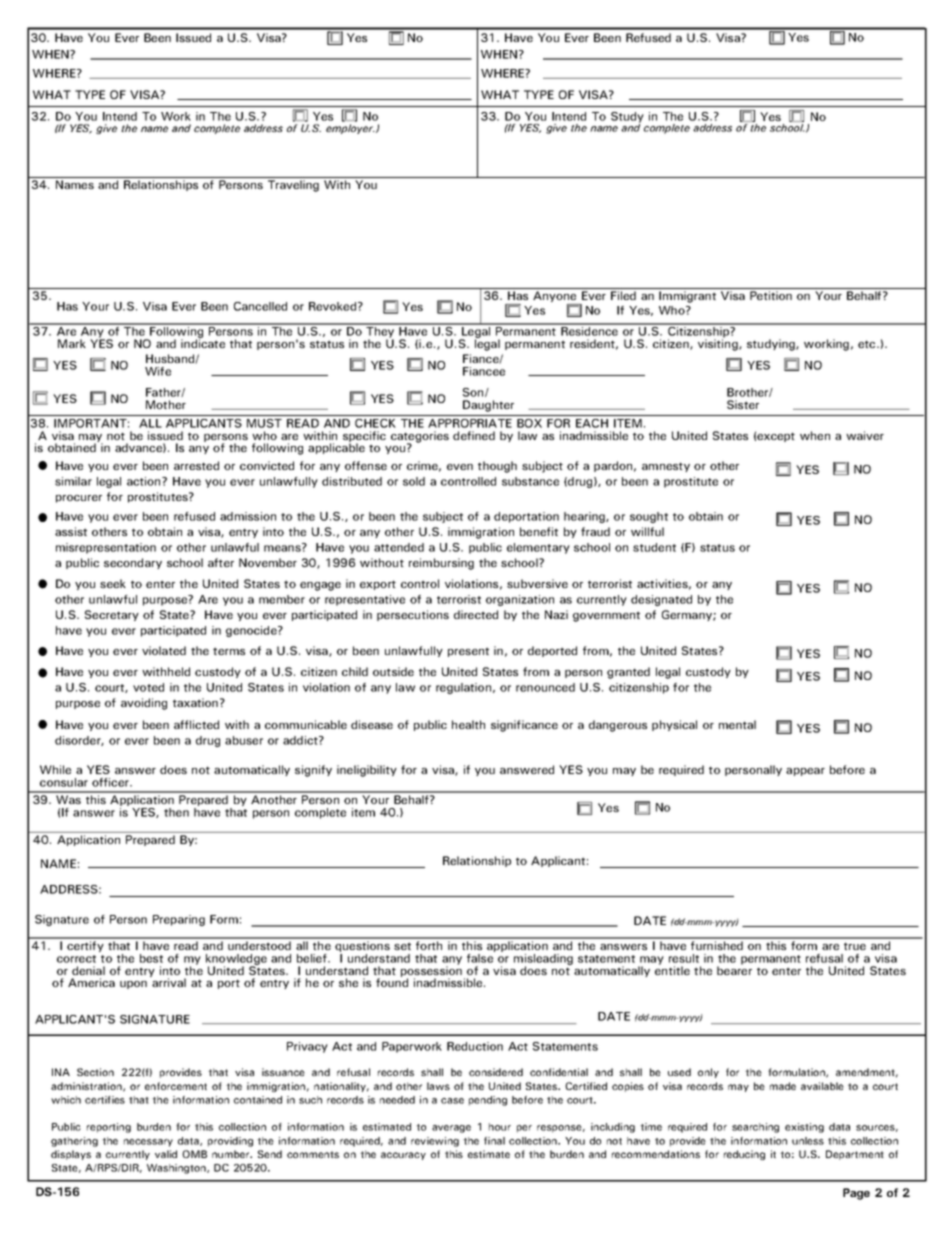 The width and height of the document is (952, 1233). What do you see at coordinates (435, 1142) in the document?
I see `reviewing` at bounding box center [435, 1142].
